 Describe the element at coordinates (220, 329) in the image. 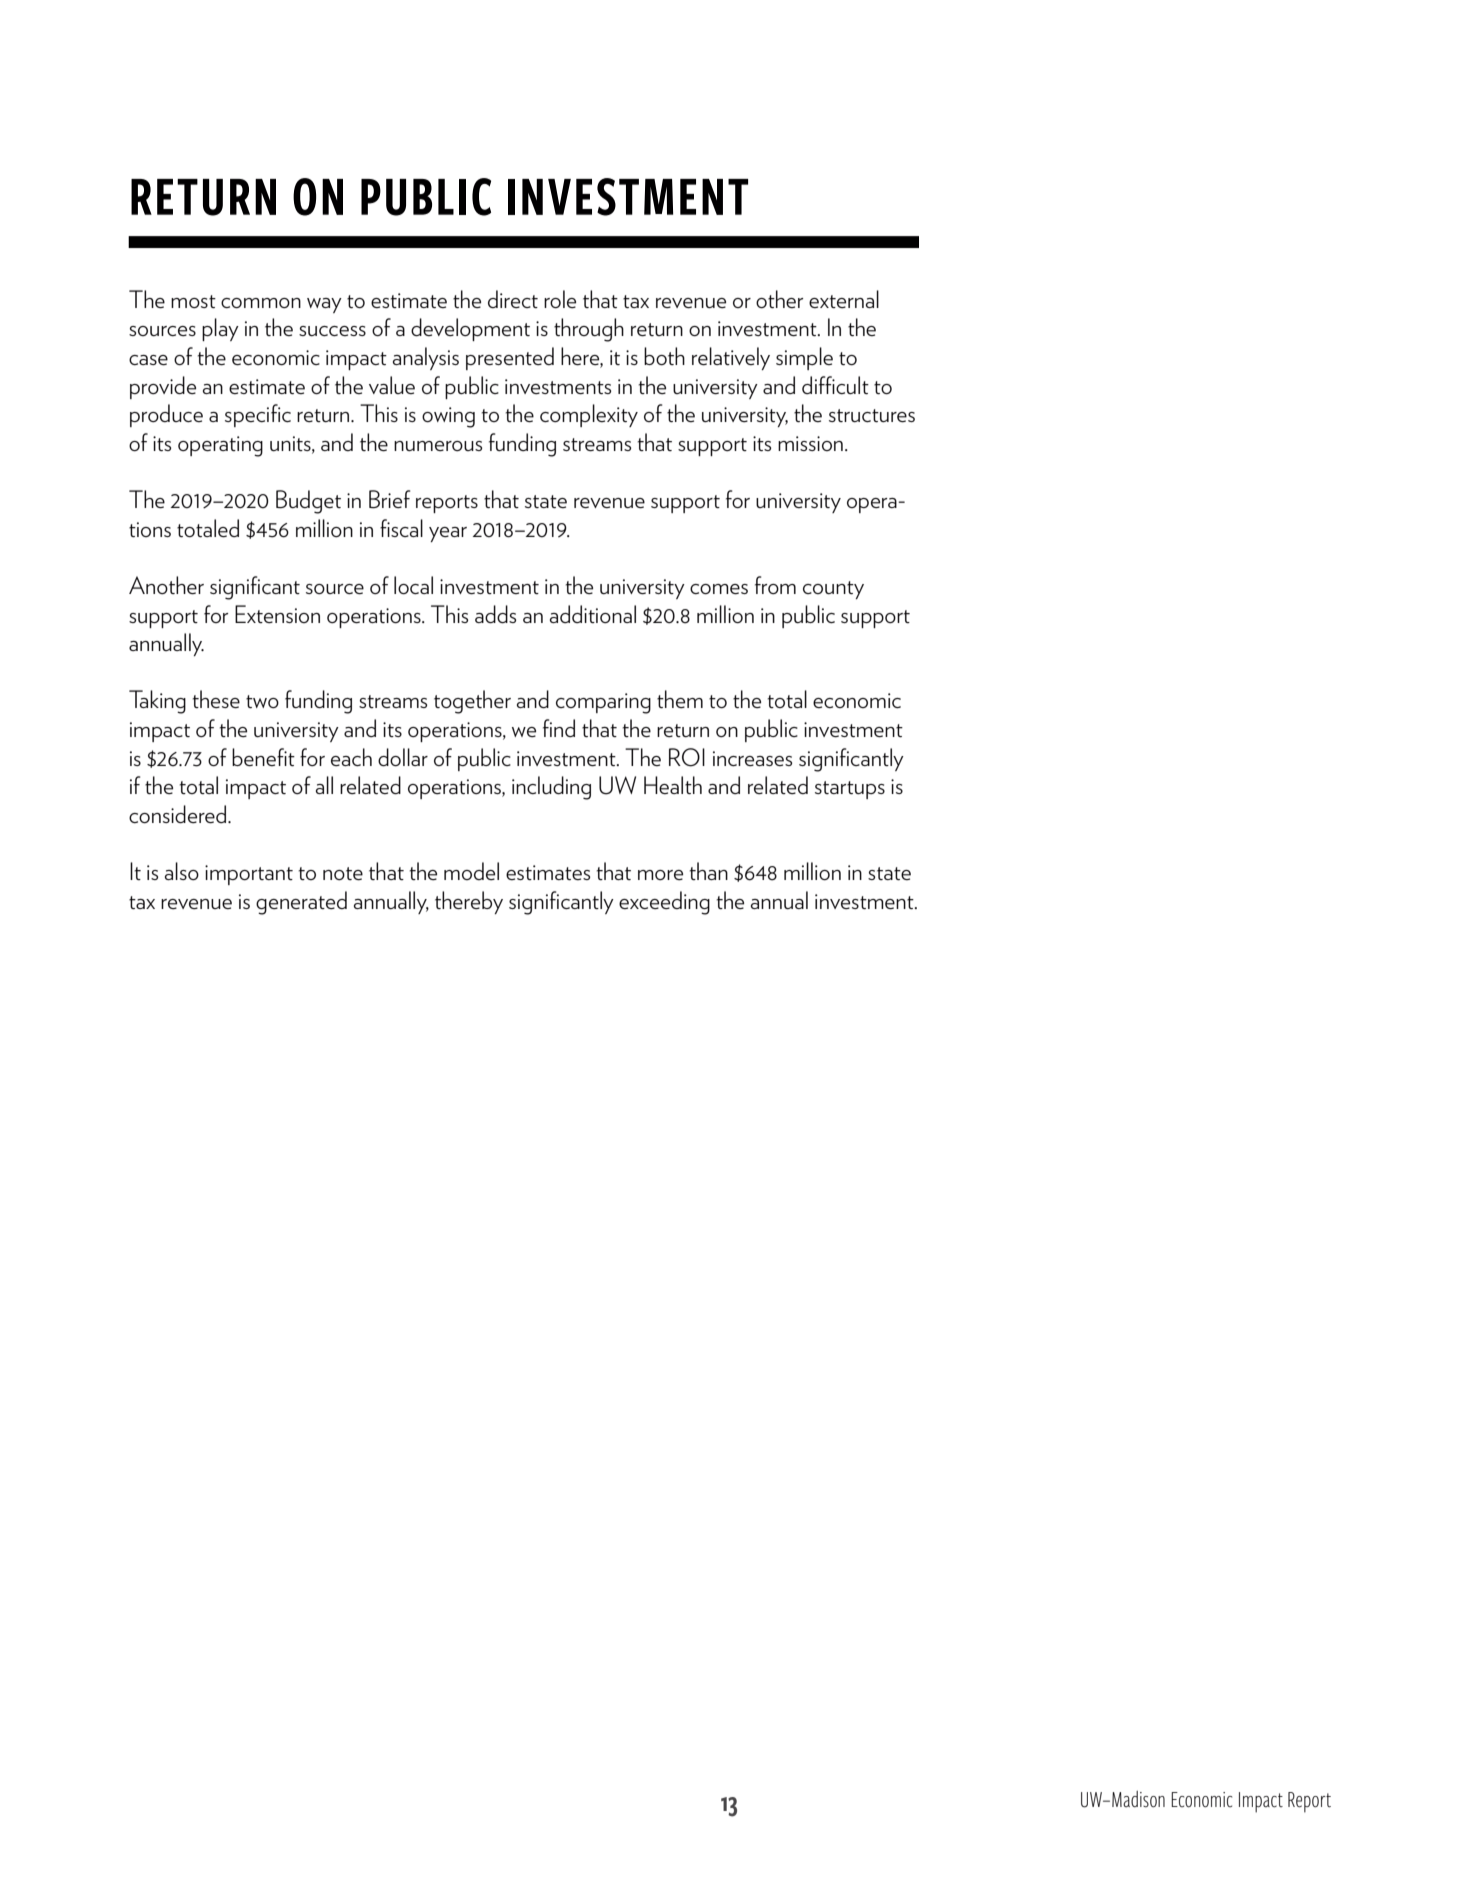

I see `play` at that location.
